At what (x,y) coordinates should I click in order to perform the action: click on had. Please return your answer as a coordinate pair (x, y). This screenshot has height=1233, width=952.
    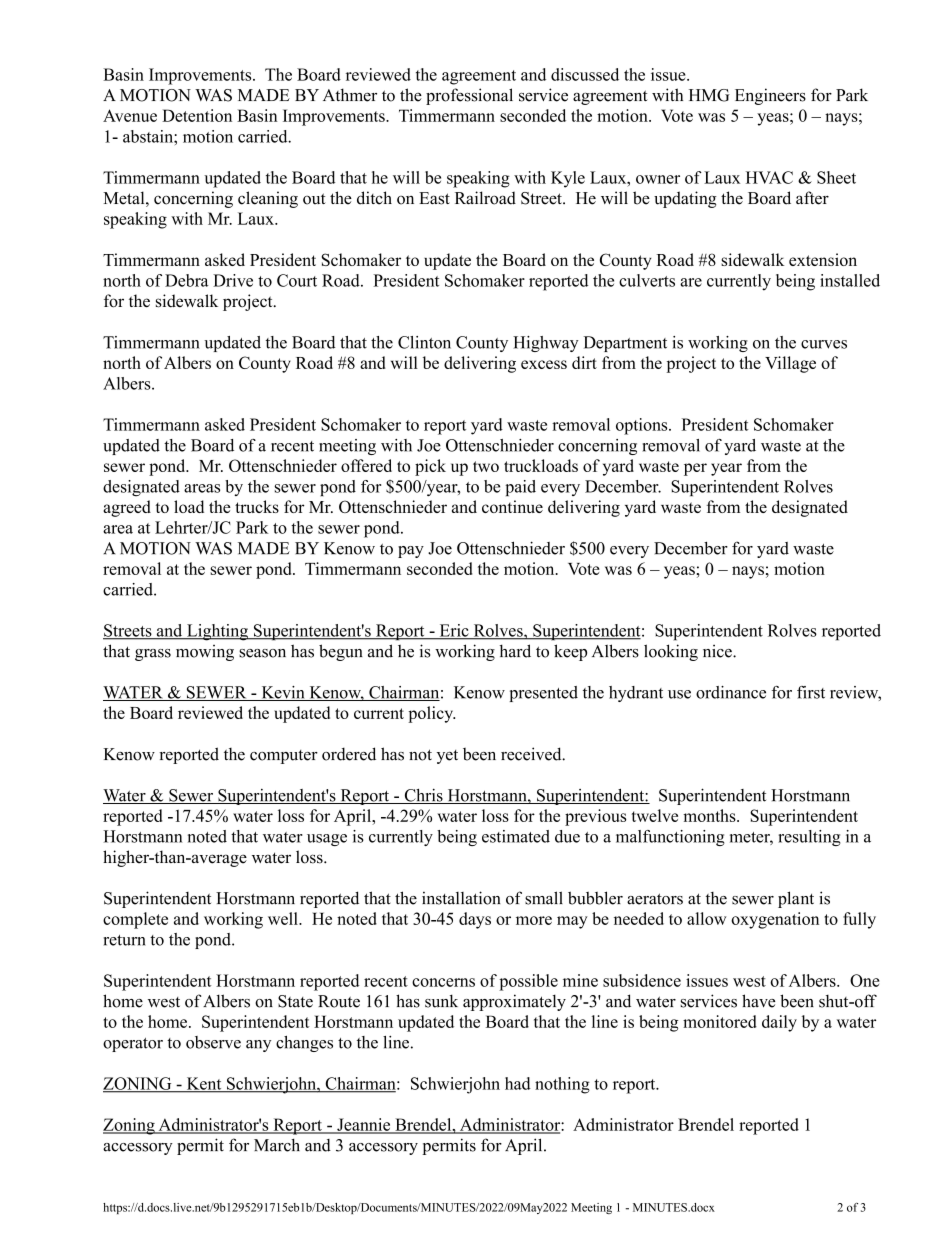
    Looking at the image, I should click on (518, 1083).
